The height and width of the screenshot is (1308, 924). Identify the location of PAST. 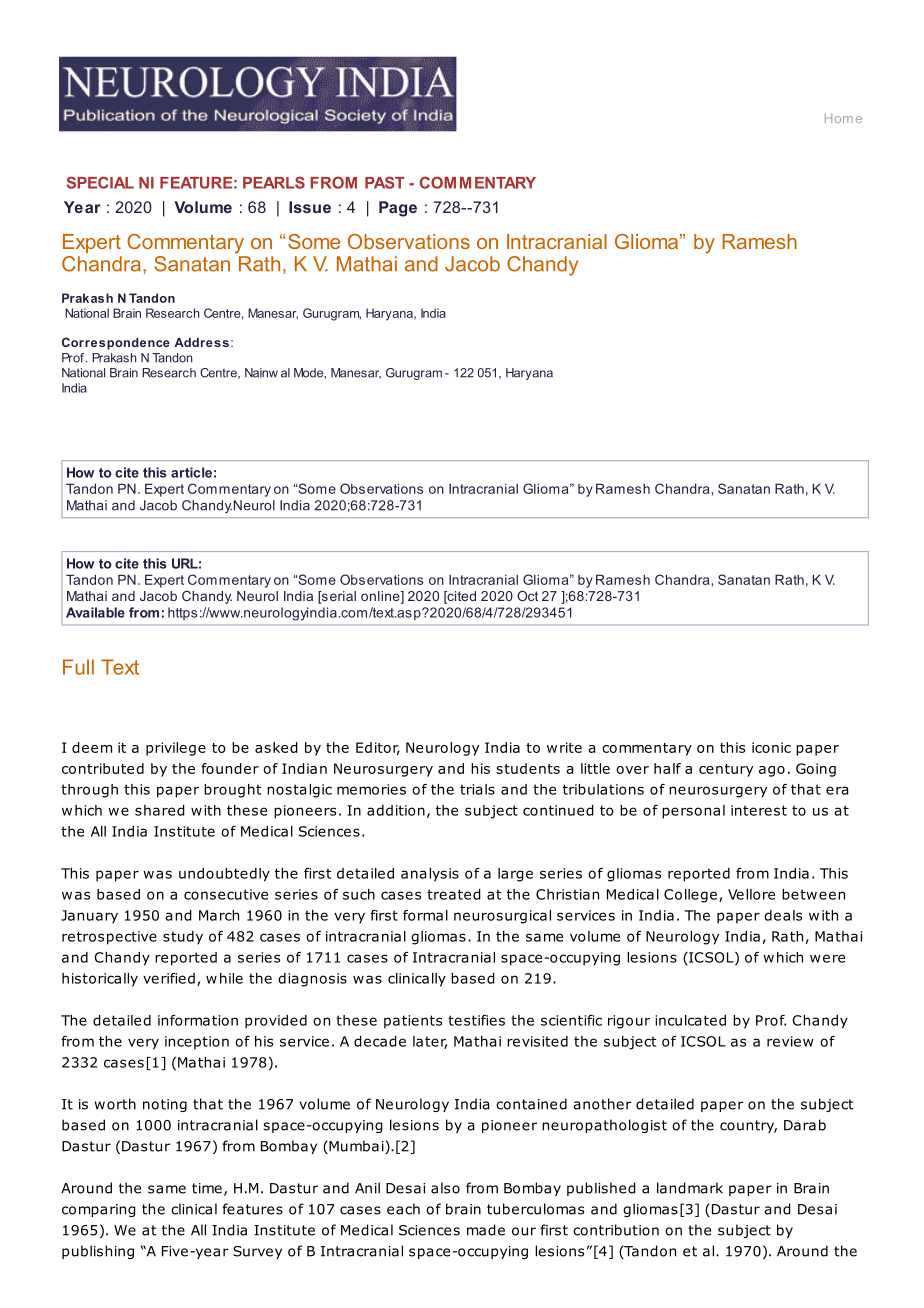
(385, 182).
